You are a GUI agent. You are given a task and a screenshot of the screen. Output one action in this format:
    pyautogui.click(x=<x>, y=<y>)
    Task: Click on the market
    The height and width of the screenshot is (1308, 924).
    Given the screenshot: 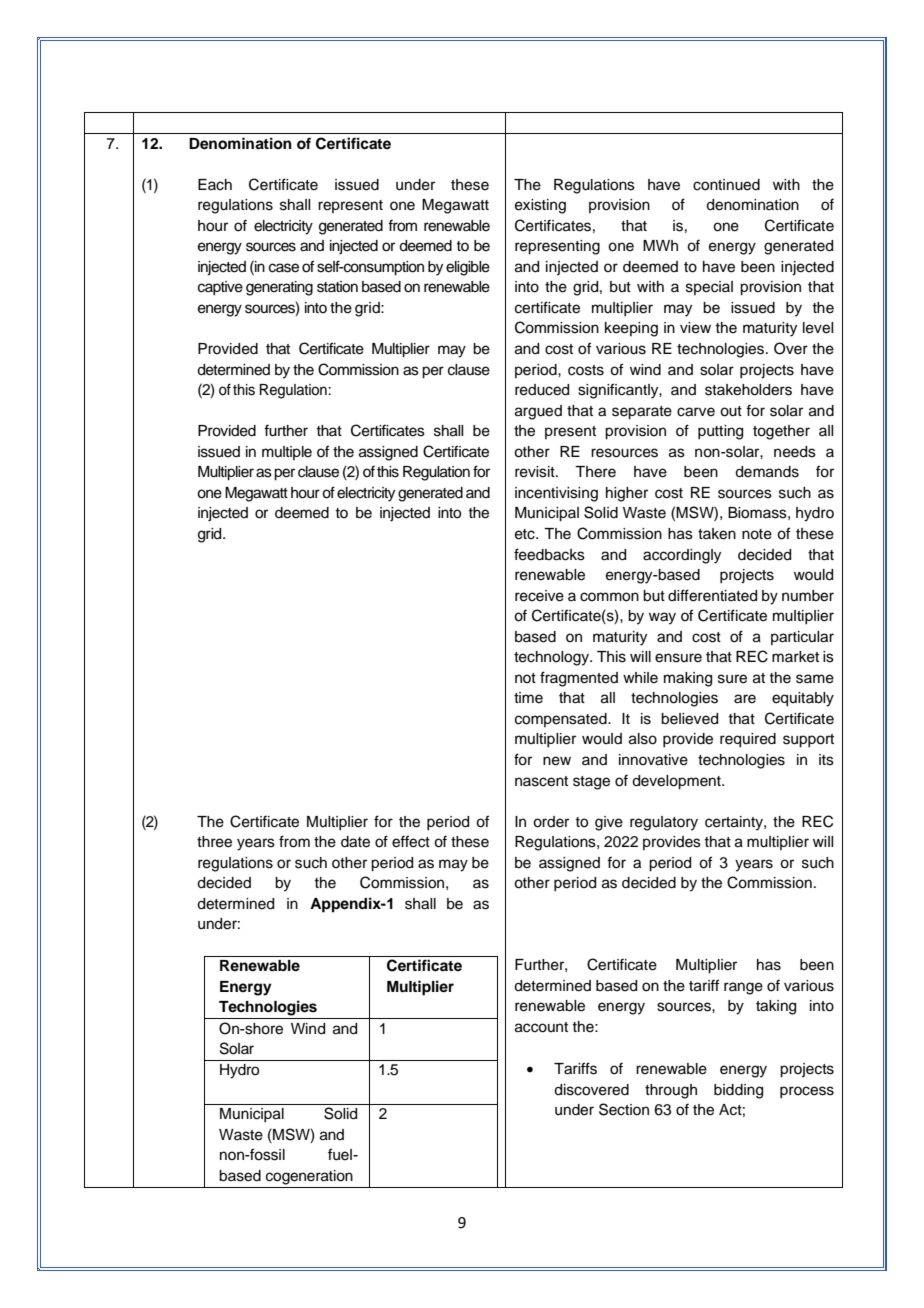 What is the action you would take?
    pyautogui.click(x=795, y=657)
